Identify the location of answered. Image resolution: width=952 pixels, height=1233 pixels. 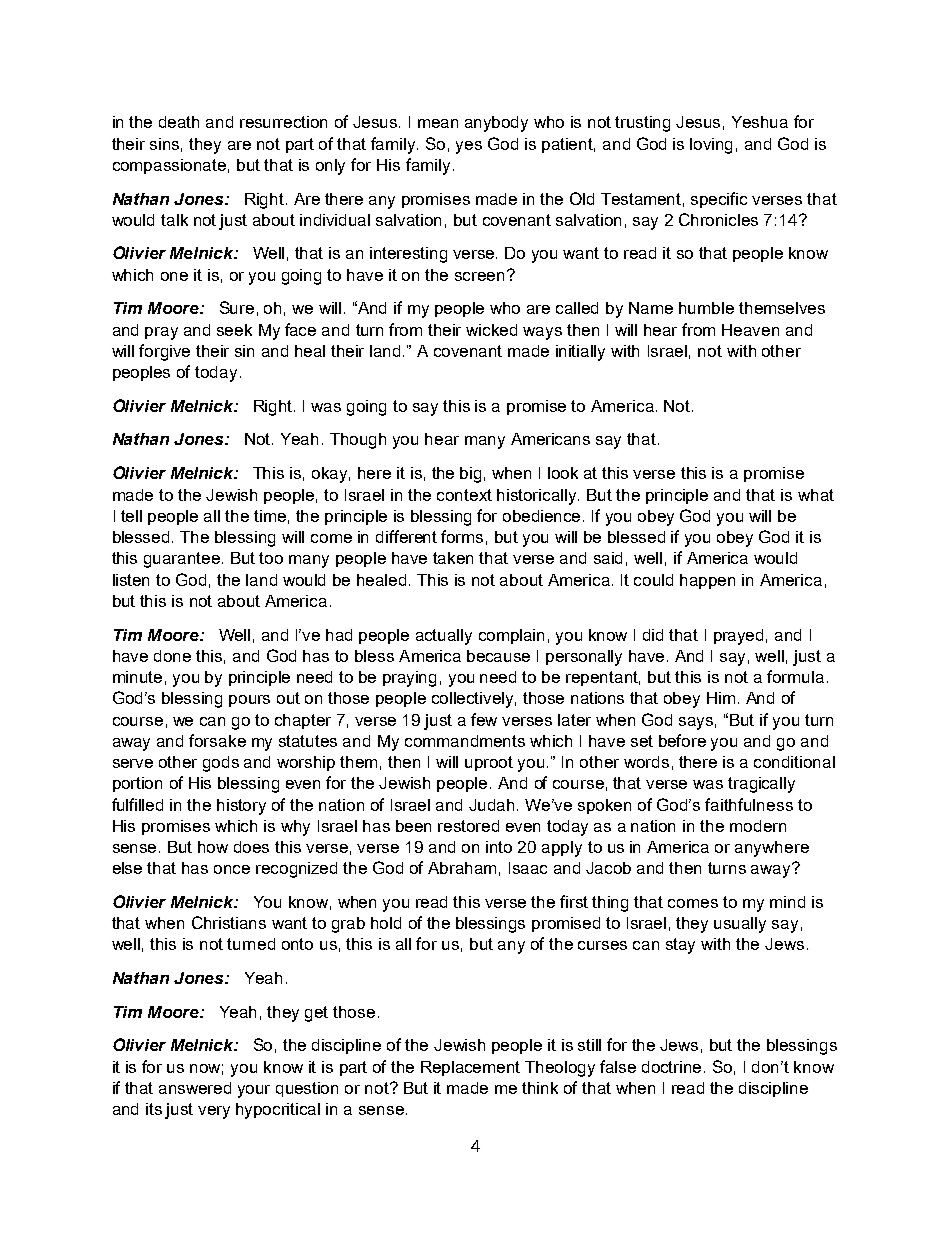
(195, 1088).
